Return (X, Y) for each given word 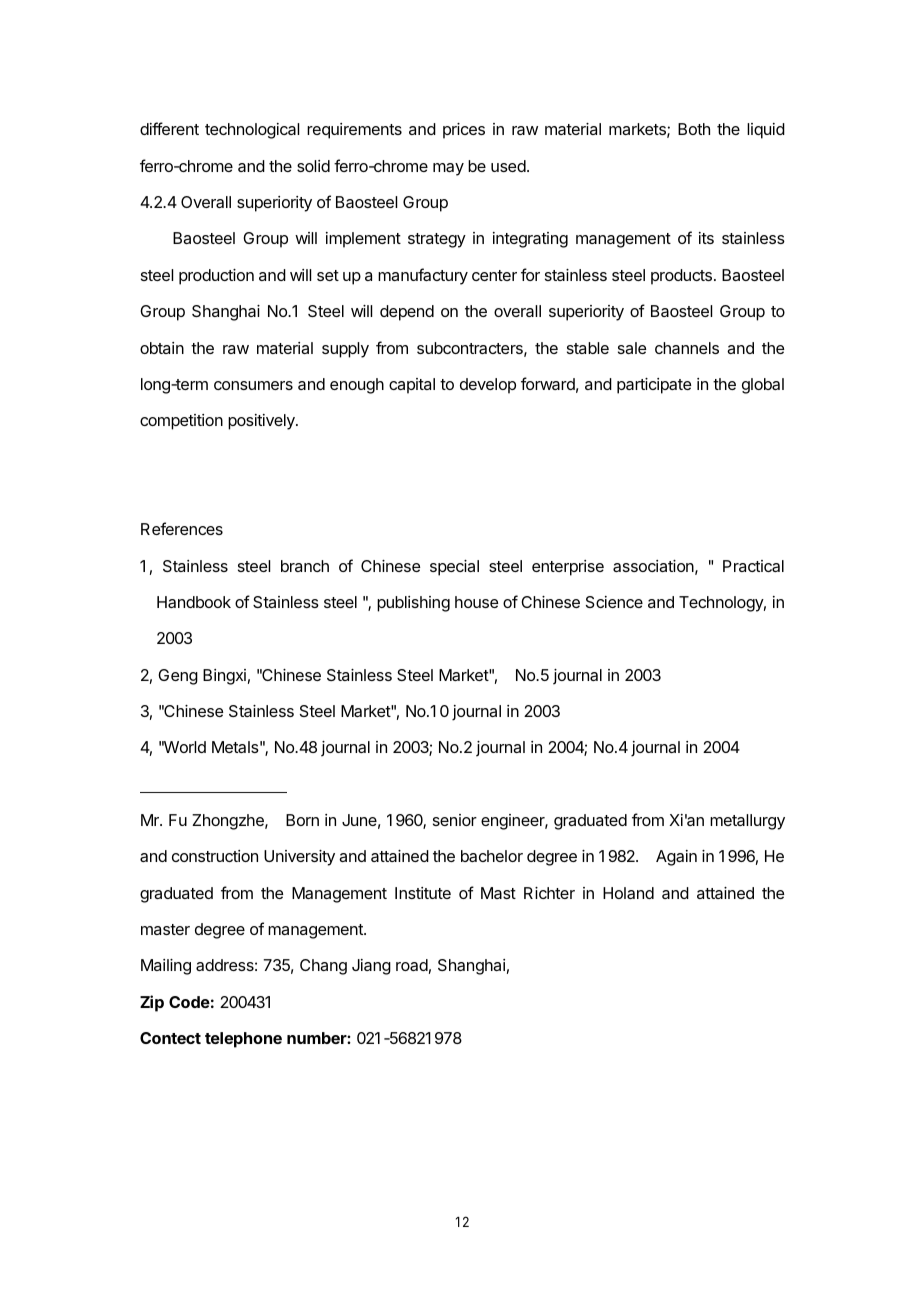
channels (687, 348)
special (454, 568)
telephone (243, 1040)
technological (252, 131)
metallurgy (747, 822)
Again (676, 858)
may (448, 169)
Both (694, 129)
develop (488, 386)
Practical (753, 566)
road (412, 965)
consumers (253, 385)
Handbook (194, 602)
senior (455, 820)
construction (215, 856)
